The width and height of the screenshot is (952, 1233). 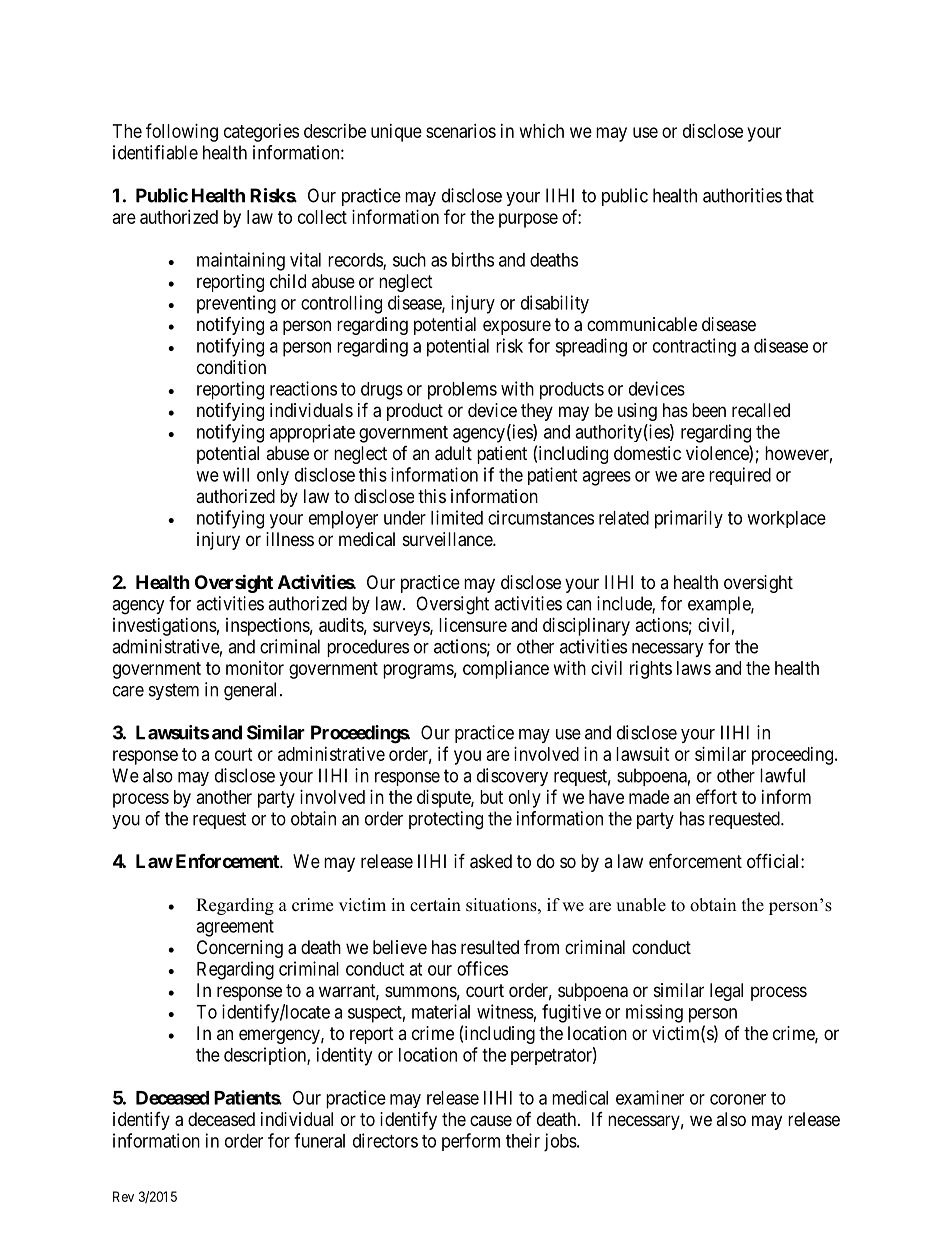 What do you see at coordinates (319, 1140) in the screenshot?
I see `funeral` at bounding box center [319, 1140].
